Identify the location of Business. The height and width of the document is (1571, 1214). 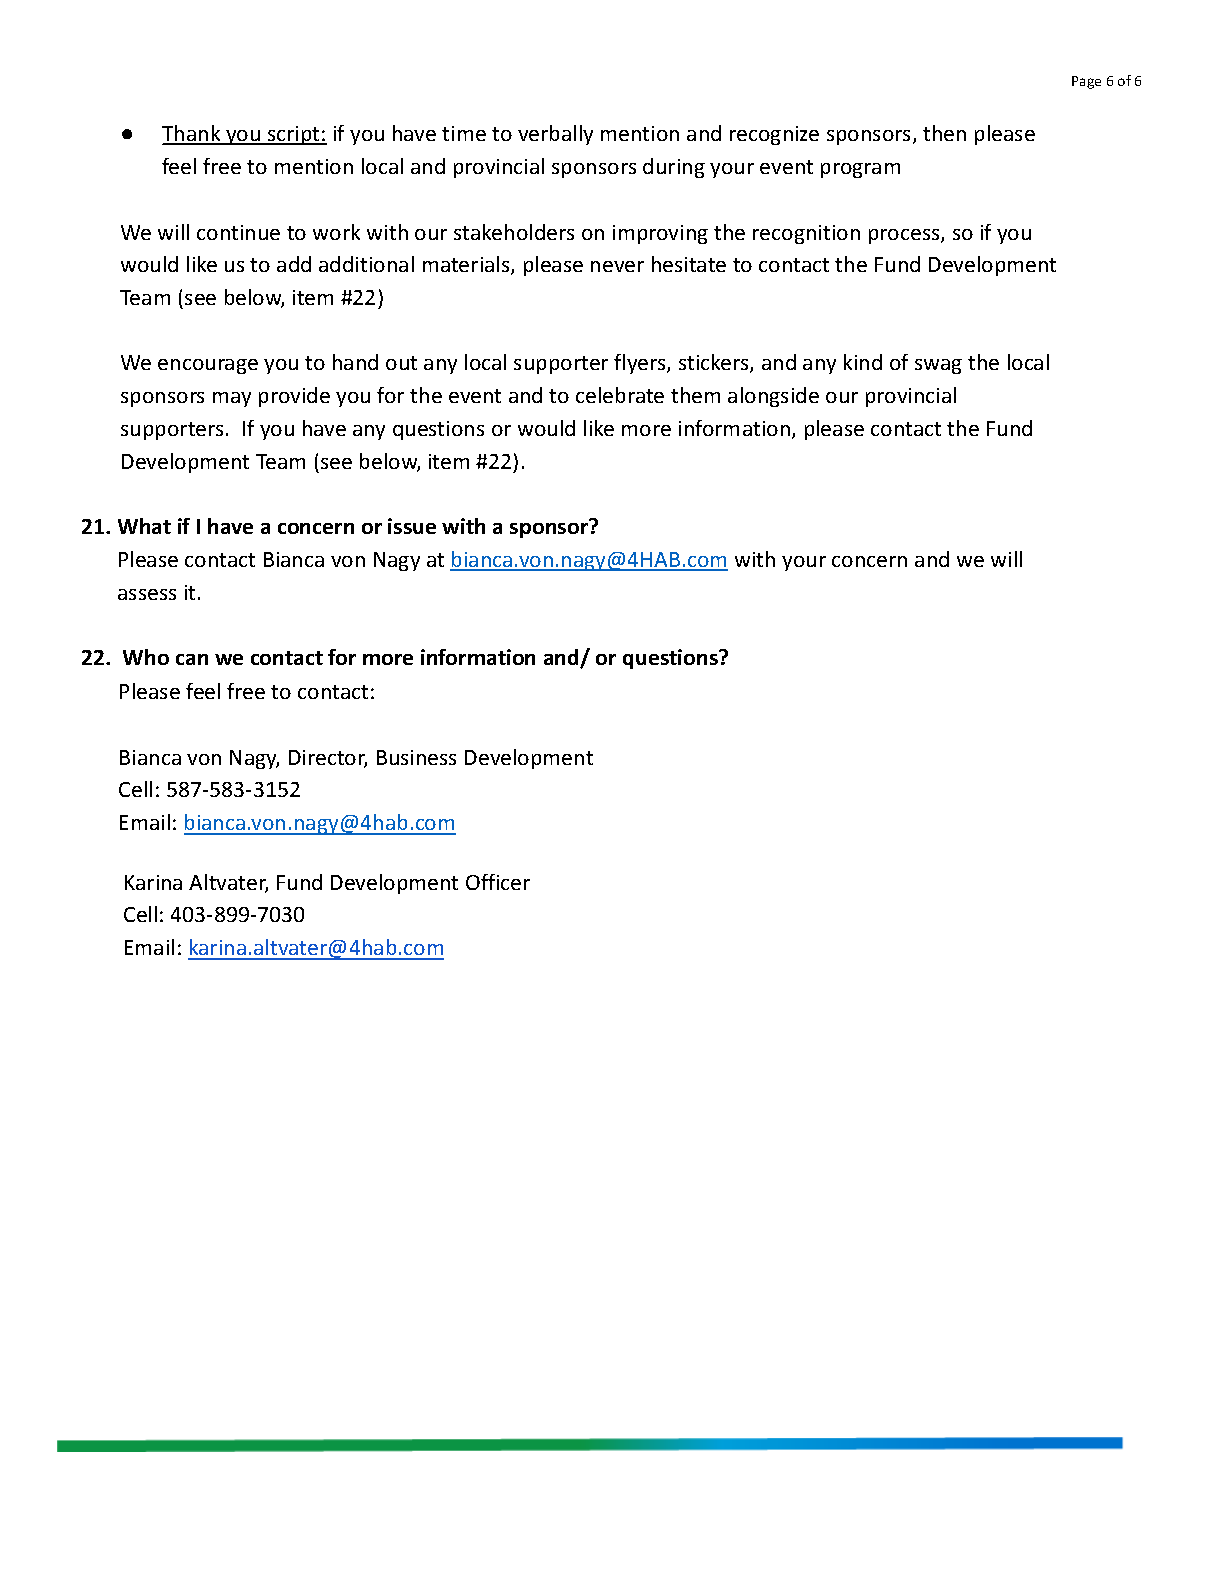
(416, 757).
